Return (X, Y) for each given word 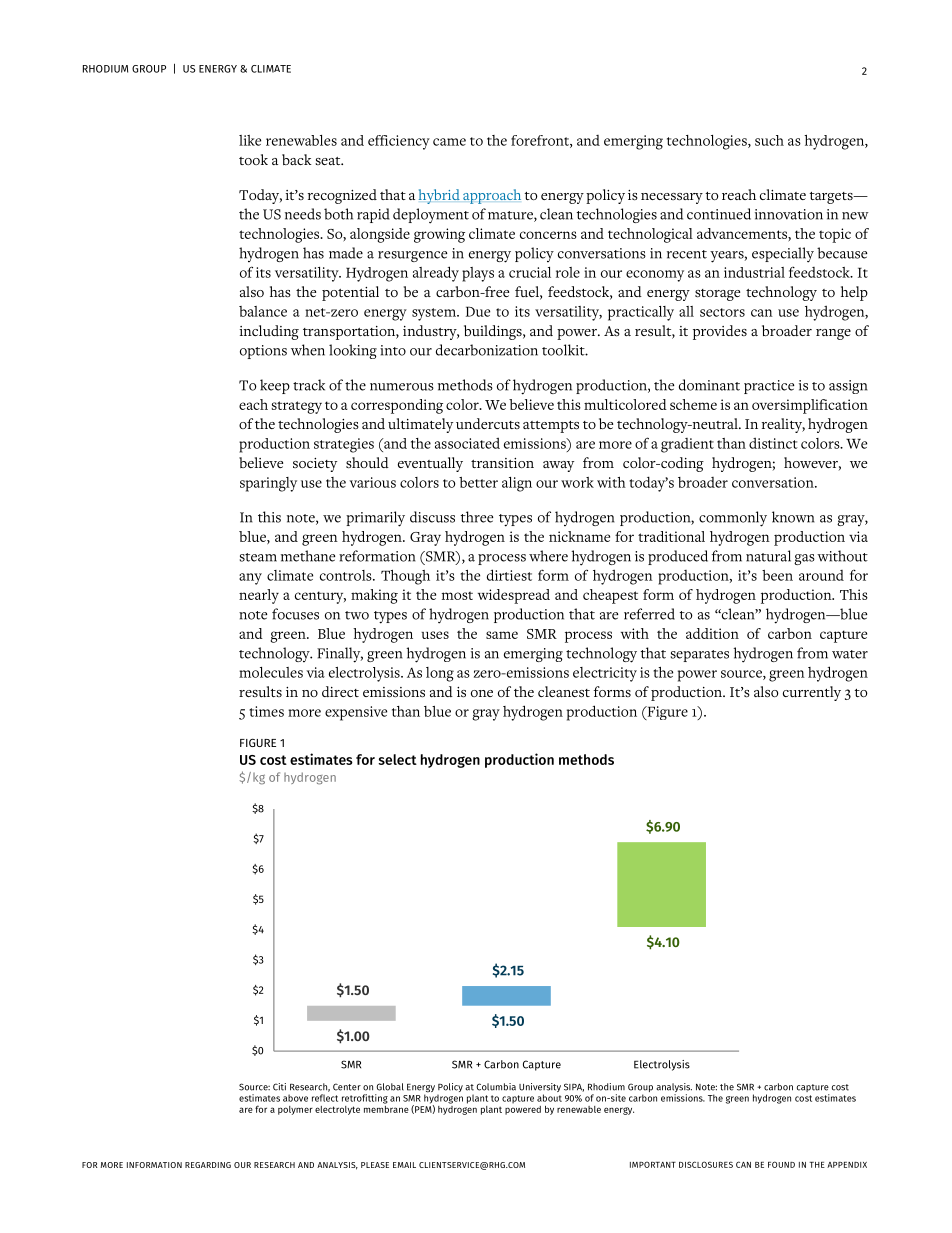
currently (812, 693)
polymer (295, 1110)
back (297, 159)
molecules (271, 672)
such (769, 140)
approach (492, 196)
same (502, 635)
